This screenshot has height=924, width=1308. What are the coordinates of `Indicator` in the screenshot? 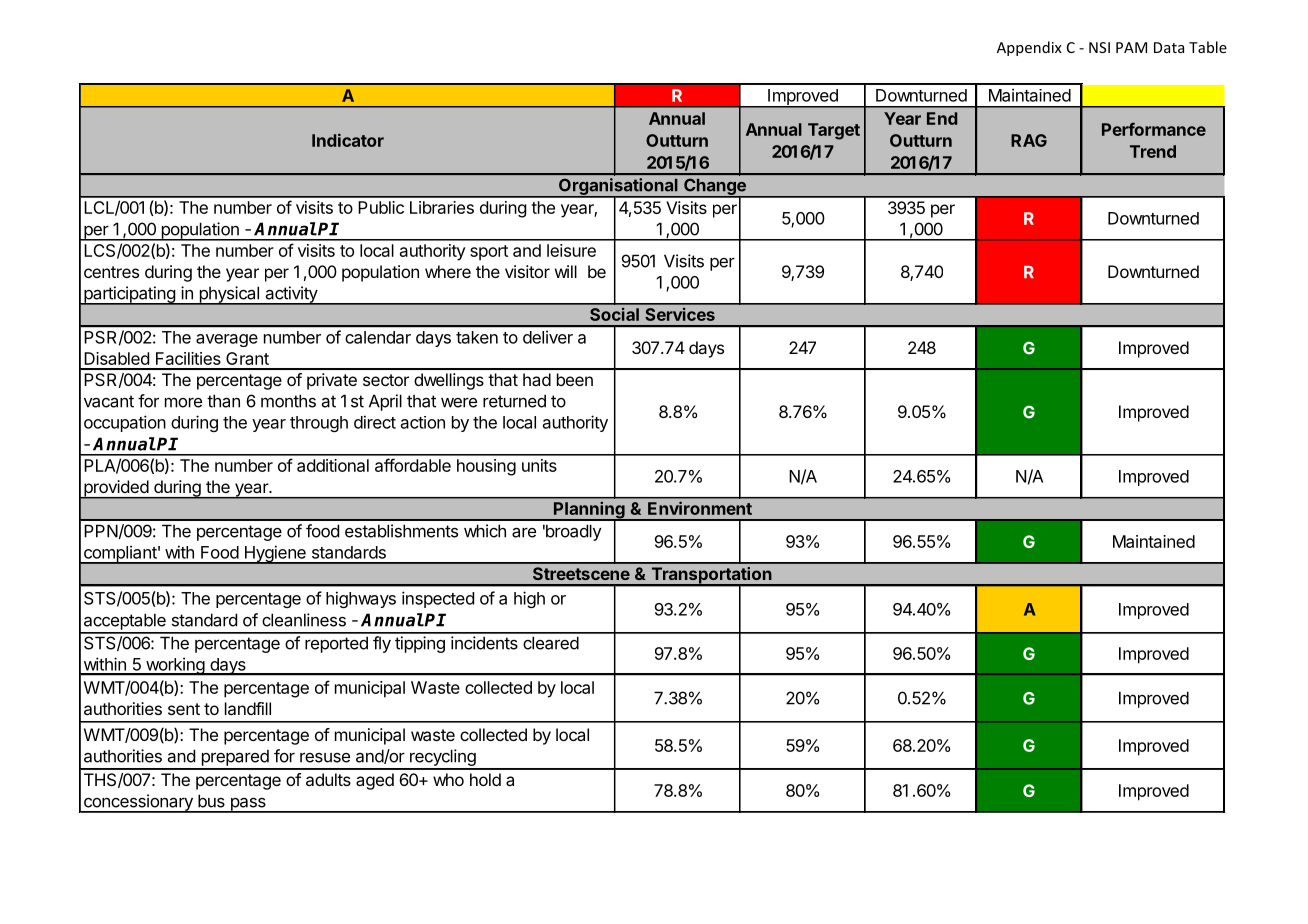 It's located at (348, 140).
